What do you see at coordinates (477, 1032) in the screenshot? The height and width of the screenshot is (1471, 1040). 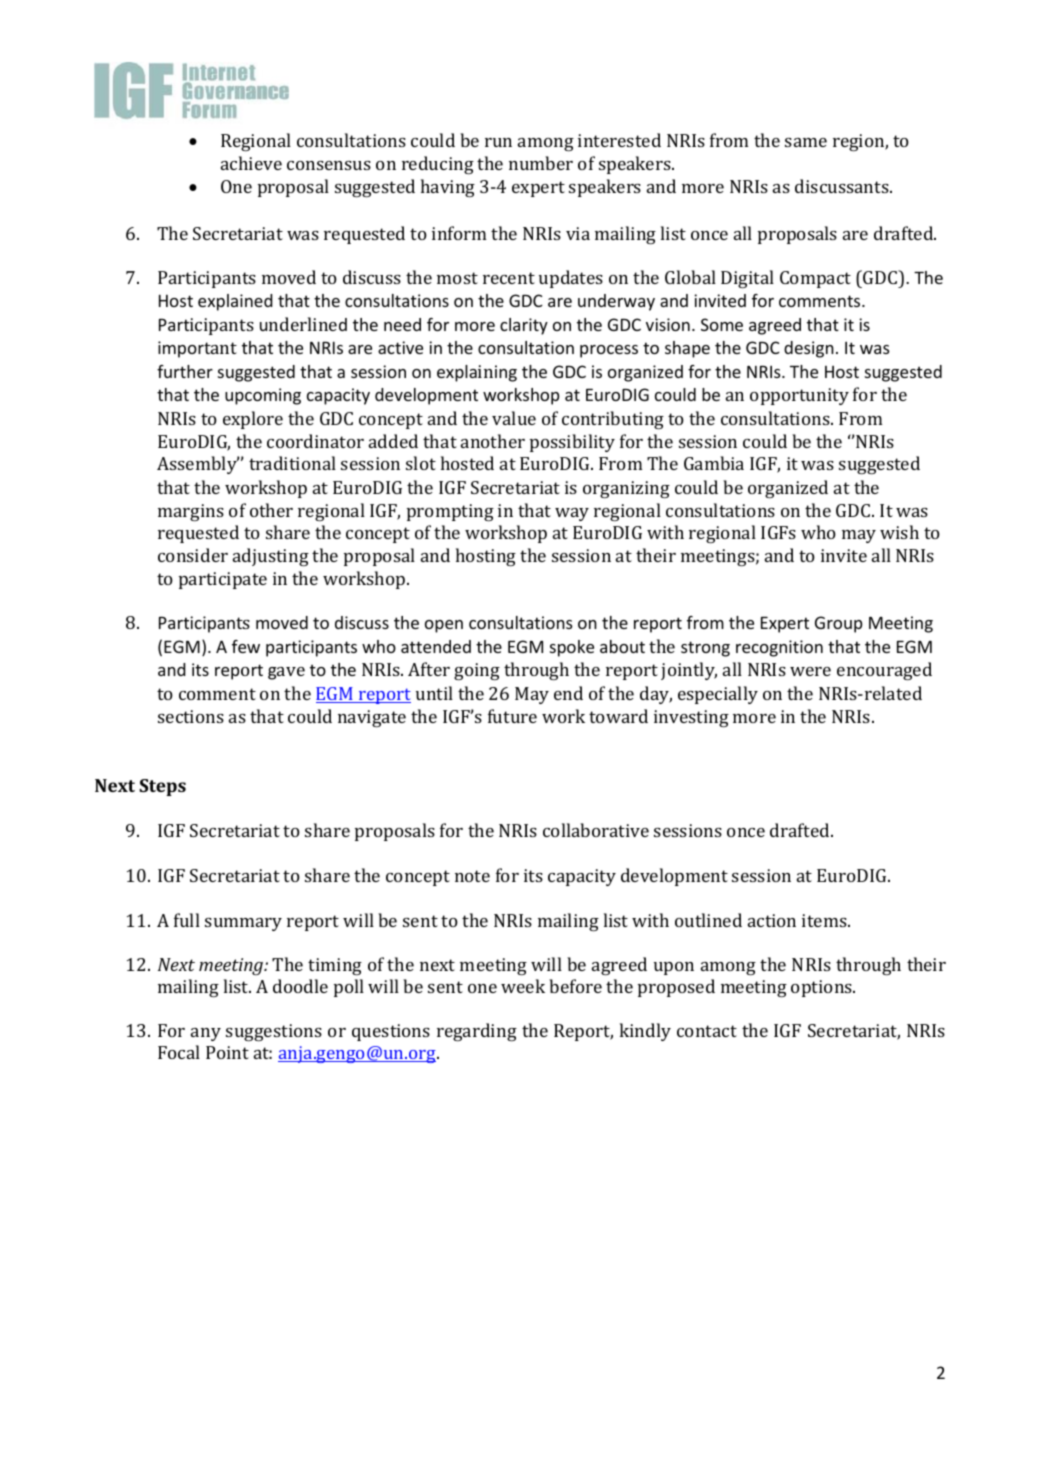 I see `regarding` at bounding box center [477, 1032].
